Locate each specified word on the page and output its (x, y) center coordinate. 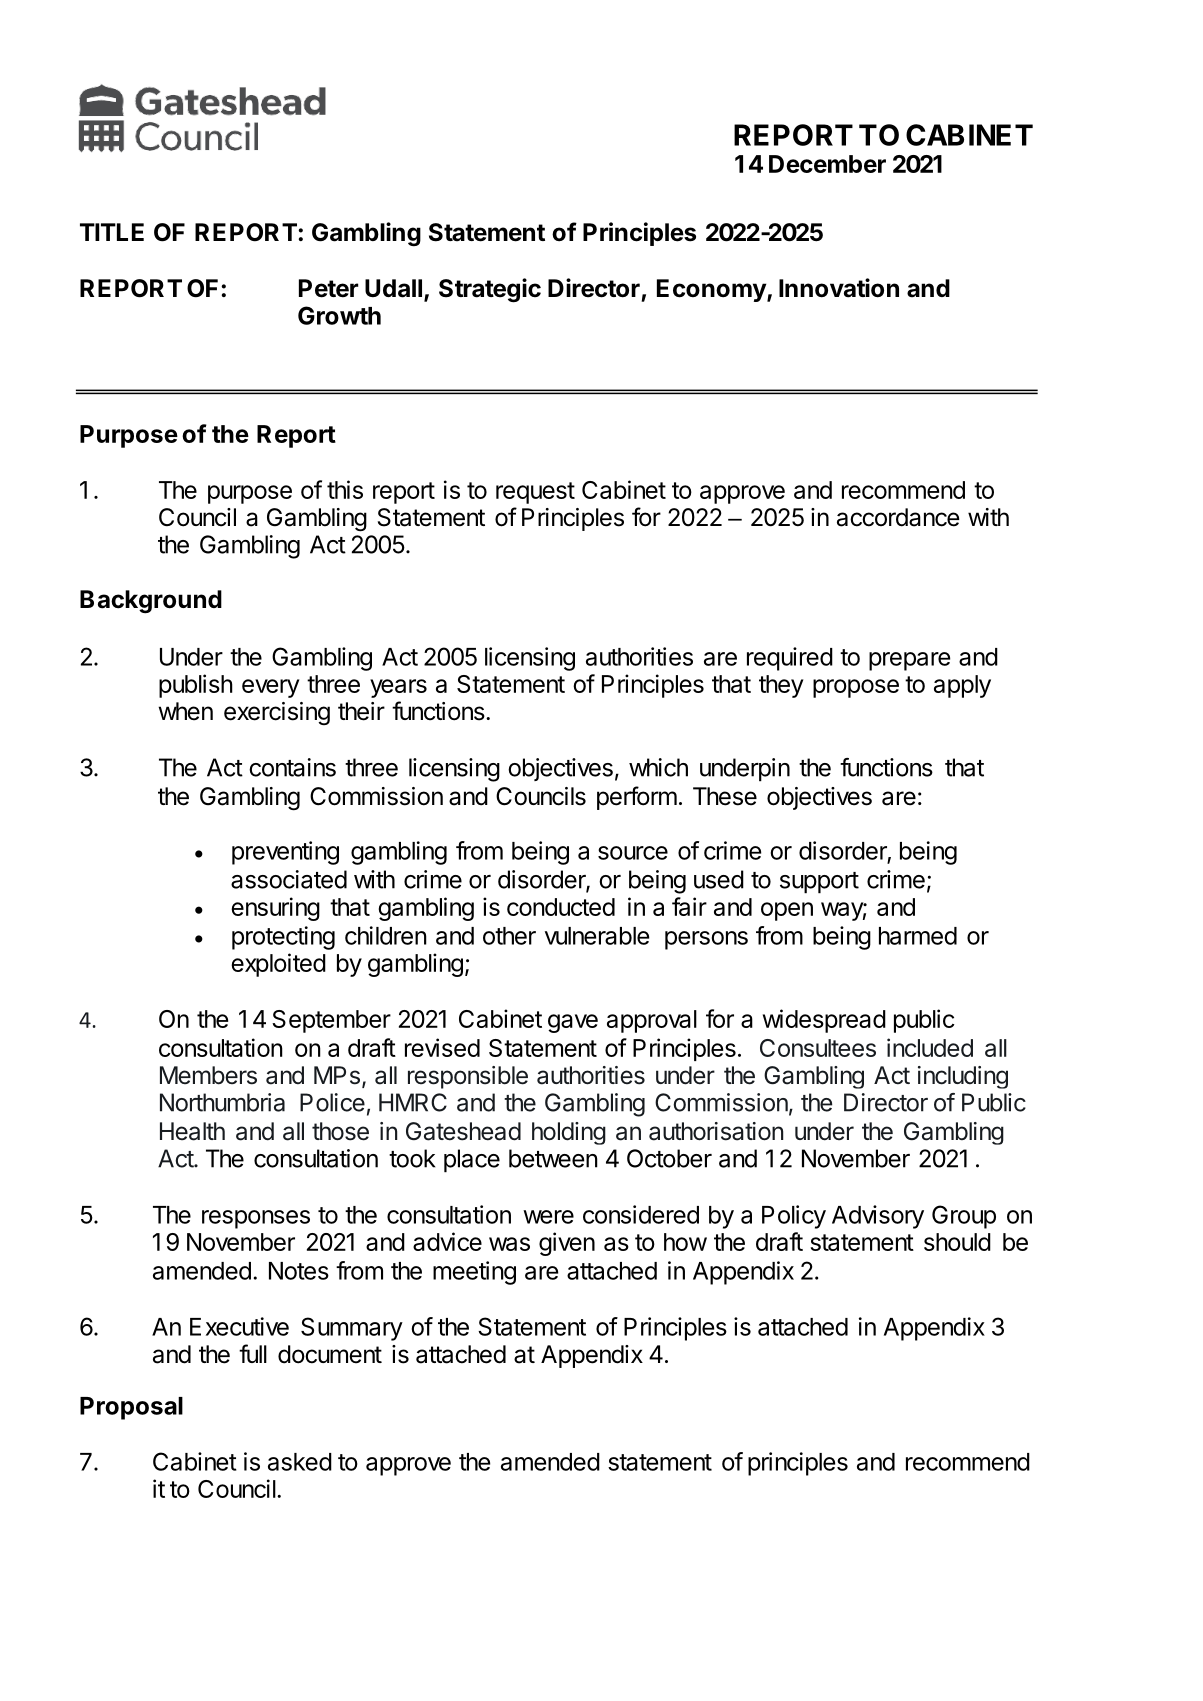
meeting (474, 1273)
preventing (285, 853)
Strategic (490, 290)
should (957, 1242)
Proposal (131, 1408)
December (827, 164)
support (819, 883)
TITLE (112, 232)
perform (637, 798)
